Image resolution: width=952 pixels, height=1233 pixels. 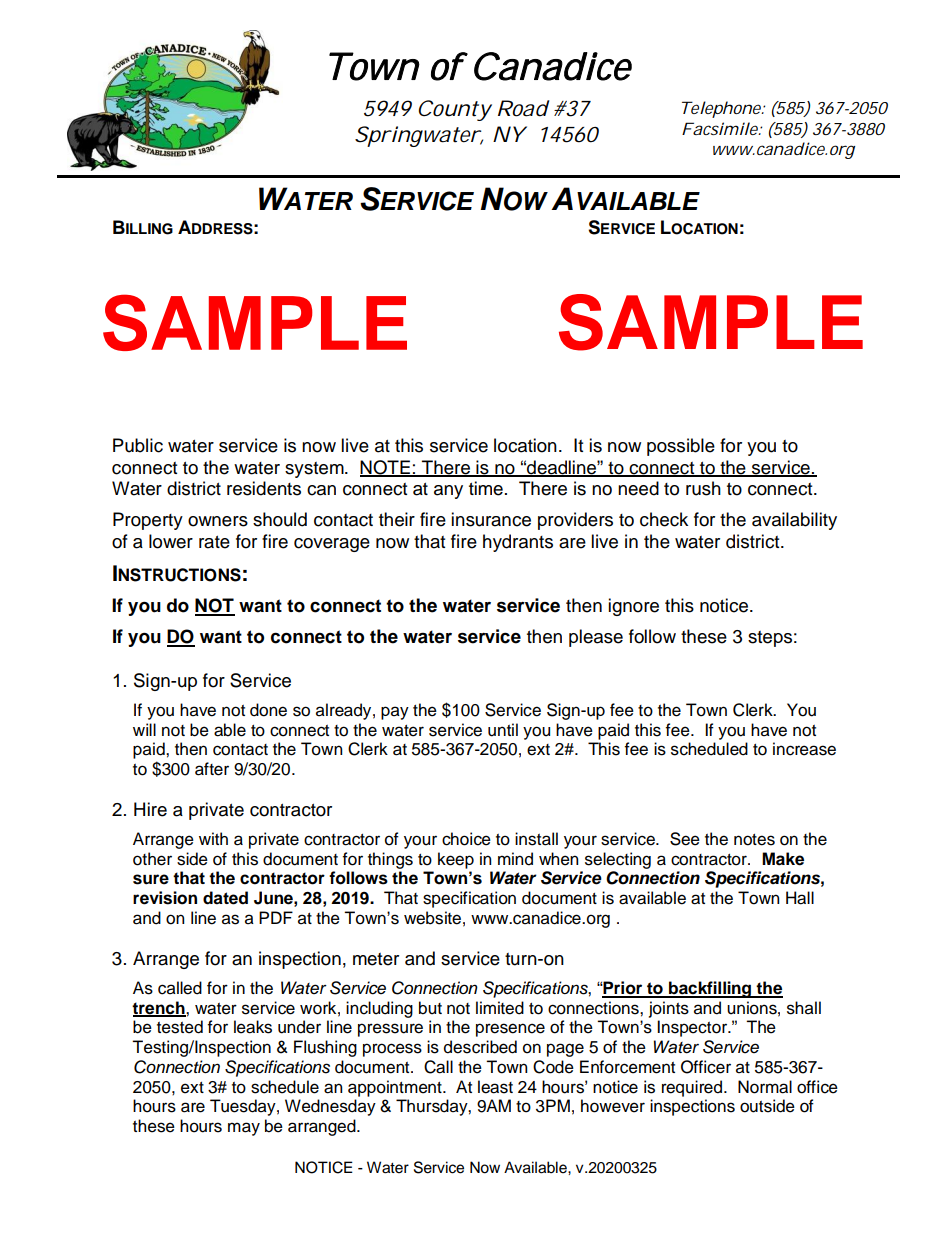 What do you see at coordinates (466, 839) in the document?
I see `choice` at bounding box center [466, 839].
